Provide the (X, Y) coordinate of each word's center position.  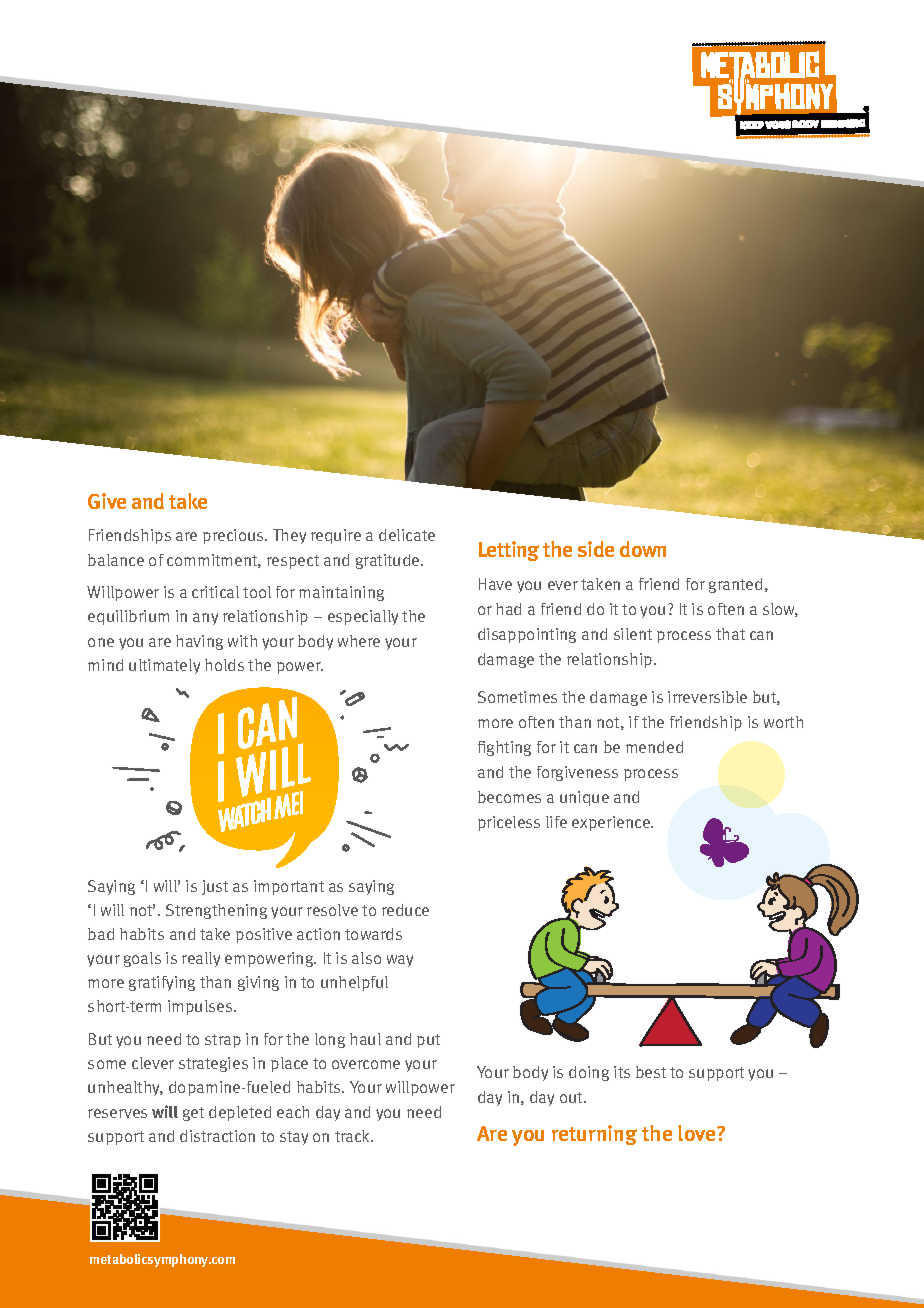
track (354, 1136)
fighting (504, 748)
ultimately (164, 666)
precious (234, 536)
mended (654, 747)
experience (612, 823)
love (698, 1133)
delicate (407, 535)
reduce (405, 910)
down (643, 549)
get (193, 1114)
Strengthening (216, 911)
